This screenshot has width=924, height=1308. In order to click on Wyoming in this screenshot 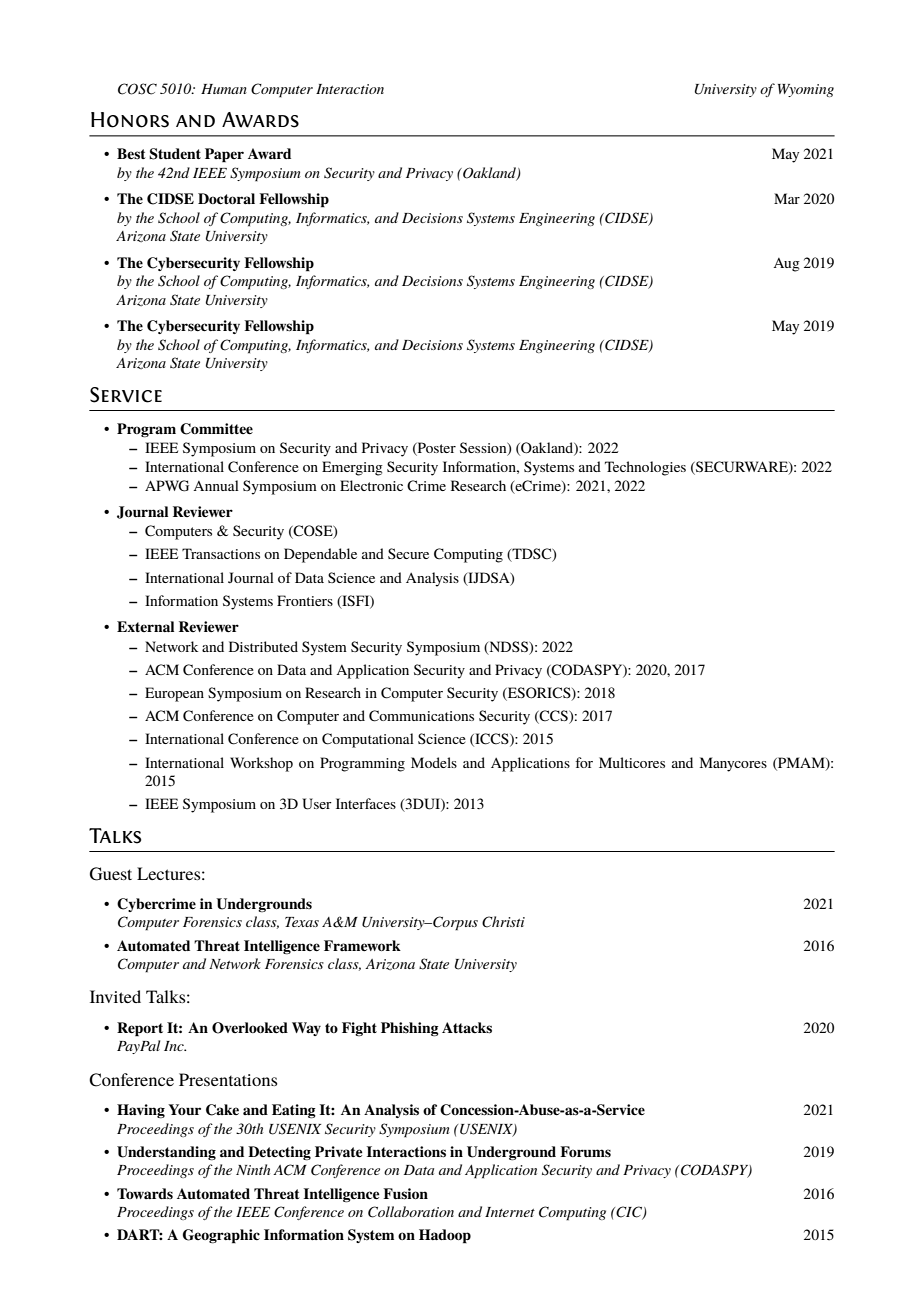, I will do `click(806, 90)`.
